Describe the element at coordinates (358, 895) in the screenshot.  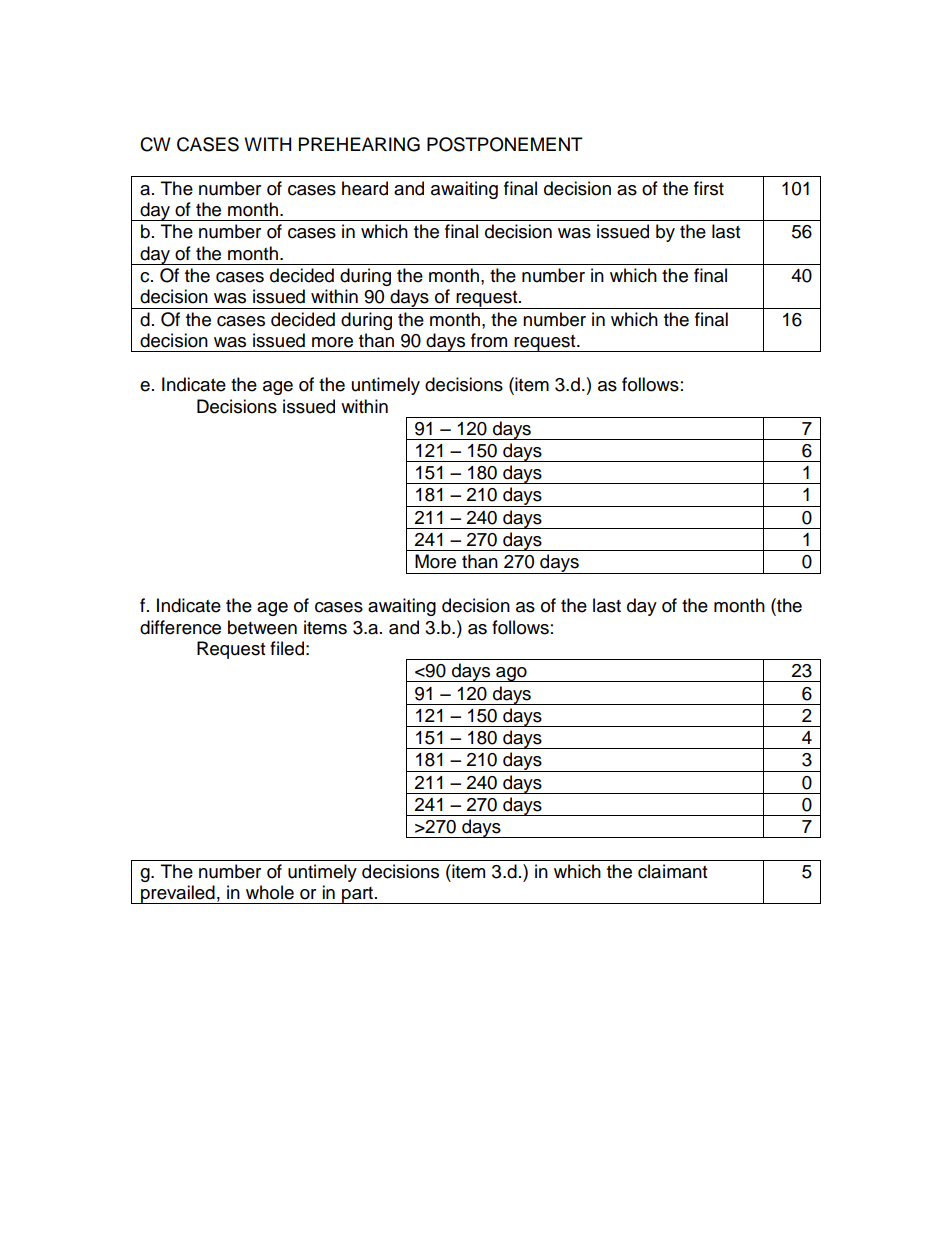
I see `part` at that location.
